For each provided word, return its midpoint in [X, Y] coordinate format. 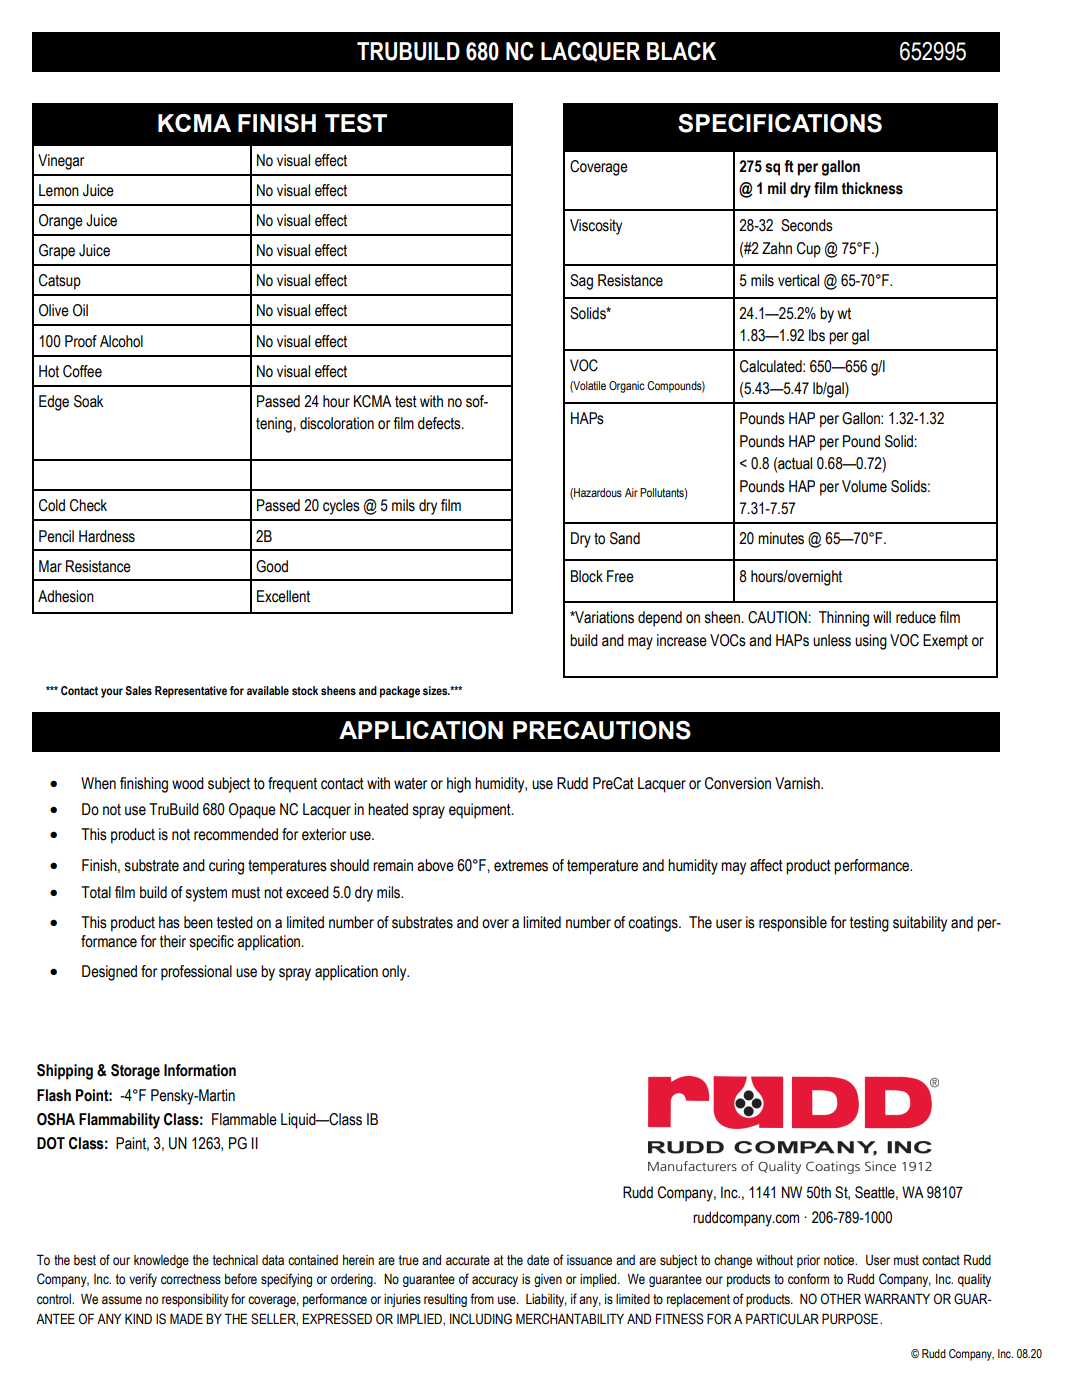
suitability [920, 924]
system [206, 894]
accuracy [495, 1281]
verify [143, 1280]
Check [88, 505]
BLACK [681, 51]
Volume [864, 486]
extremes [521, 866]
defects [440, 423]
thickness [872, 188]
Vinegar [61, 162]
